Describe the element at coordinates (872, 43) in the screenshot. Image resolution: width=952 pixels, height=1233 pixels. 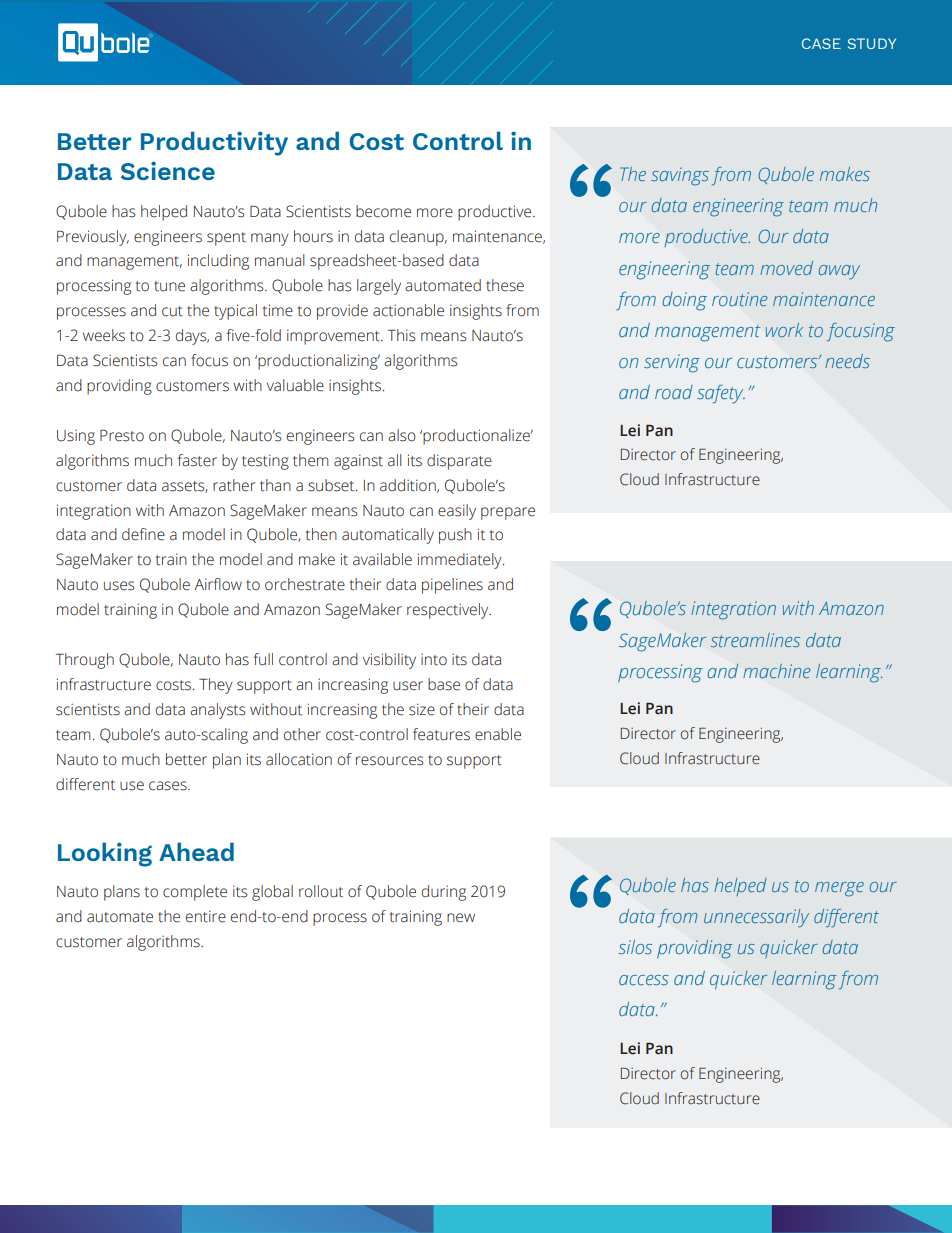
I see `STUDY` at that location.
